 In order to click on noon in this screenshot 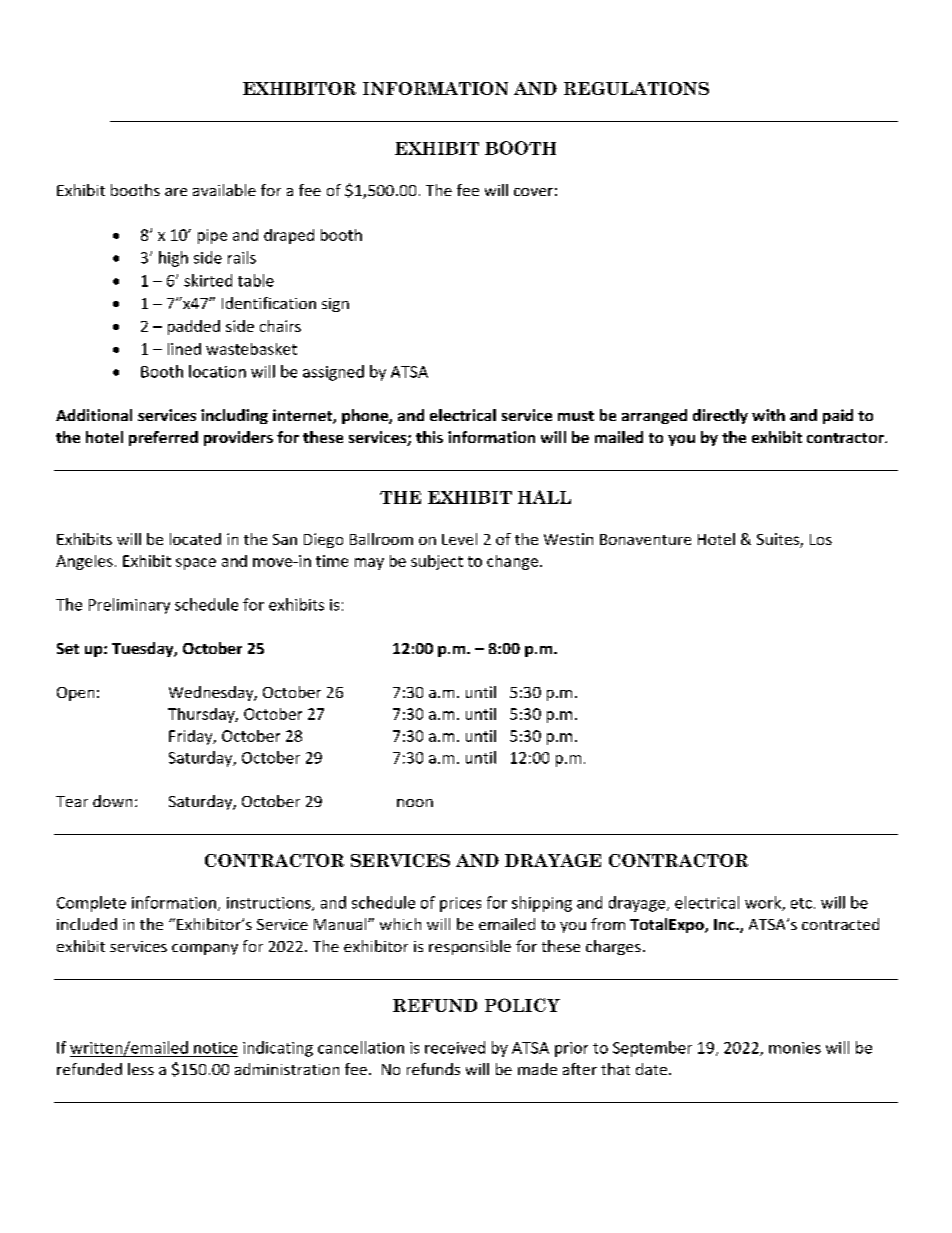, I will do `click(415, 803)`.
